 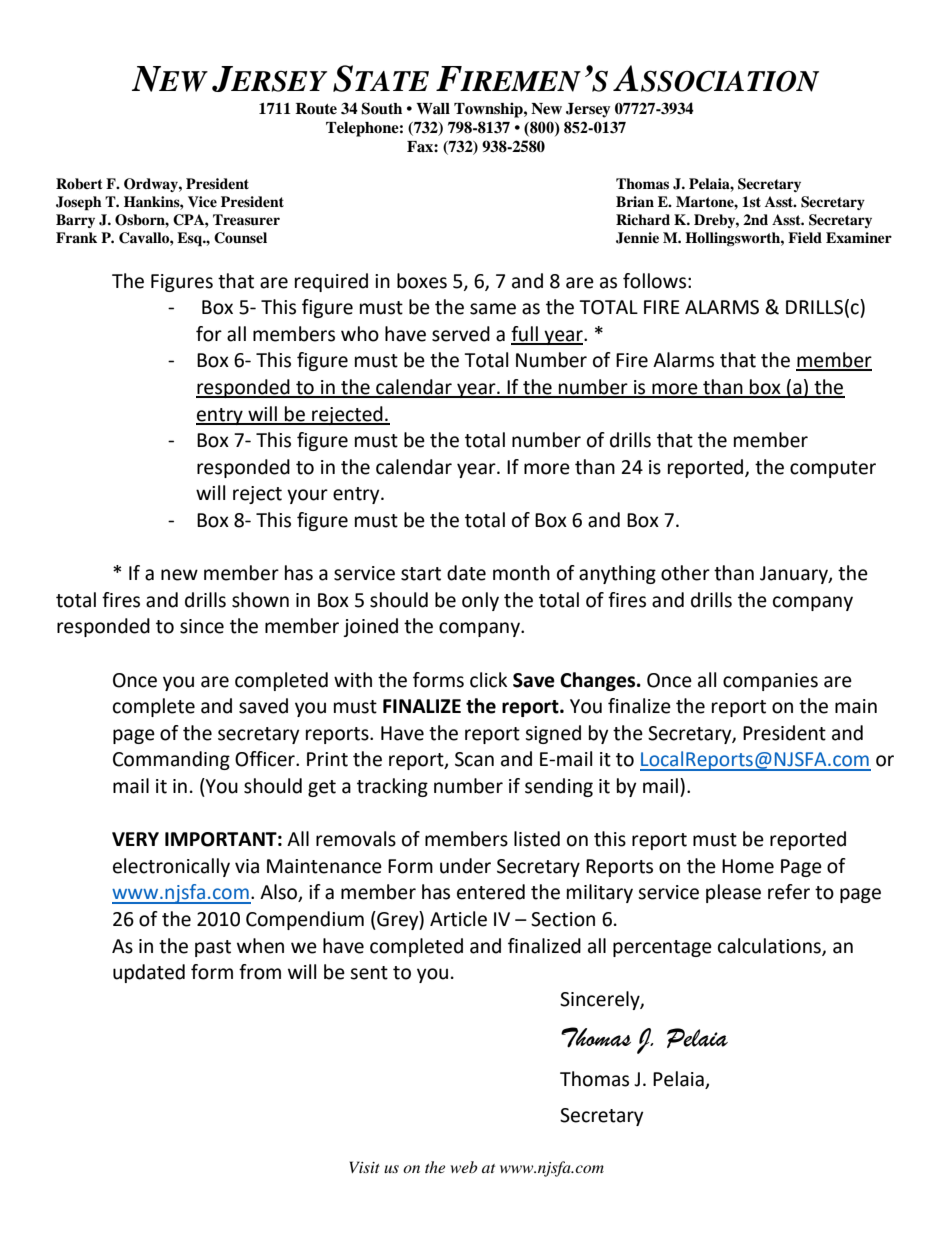 I want to click on who, so click(x=360, y=334).
